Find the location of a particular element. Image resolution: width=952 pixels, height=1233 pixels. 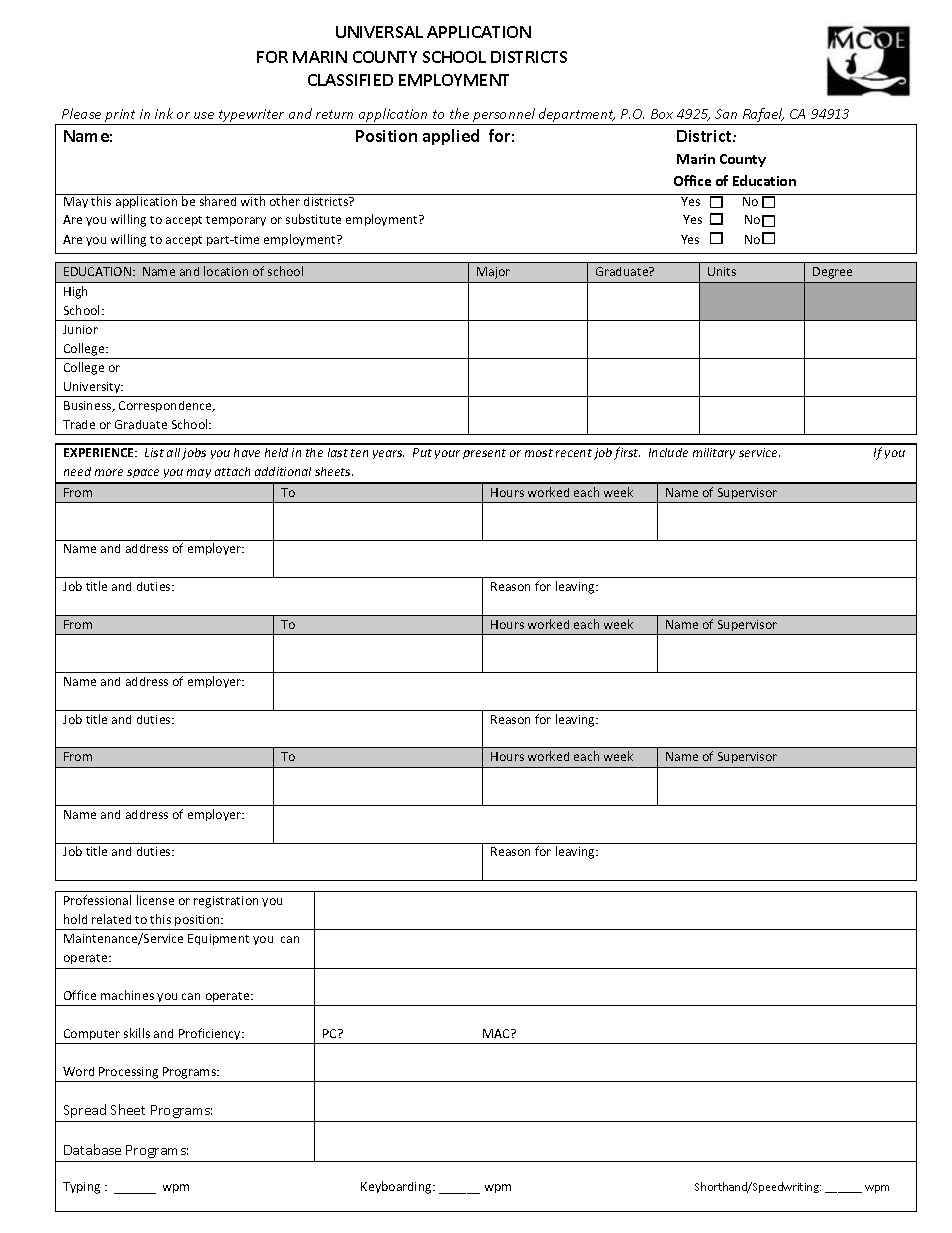

military is located at coordinates (714, 453).
